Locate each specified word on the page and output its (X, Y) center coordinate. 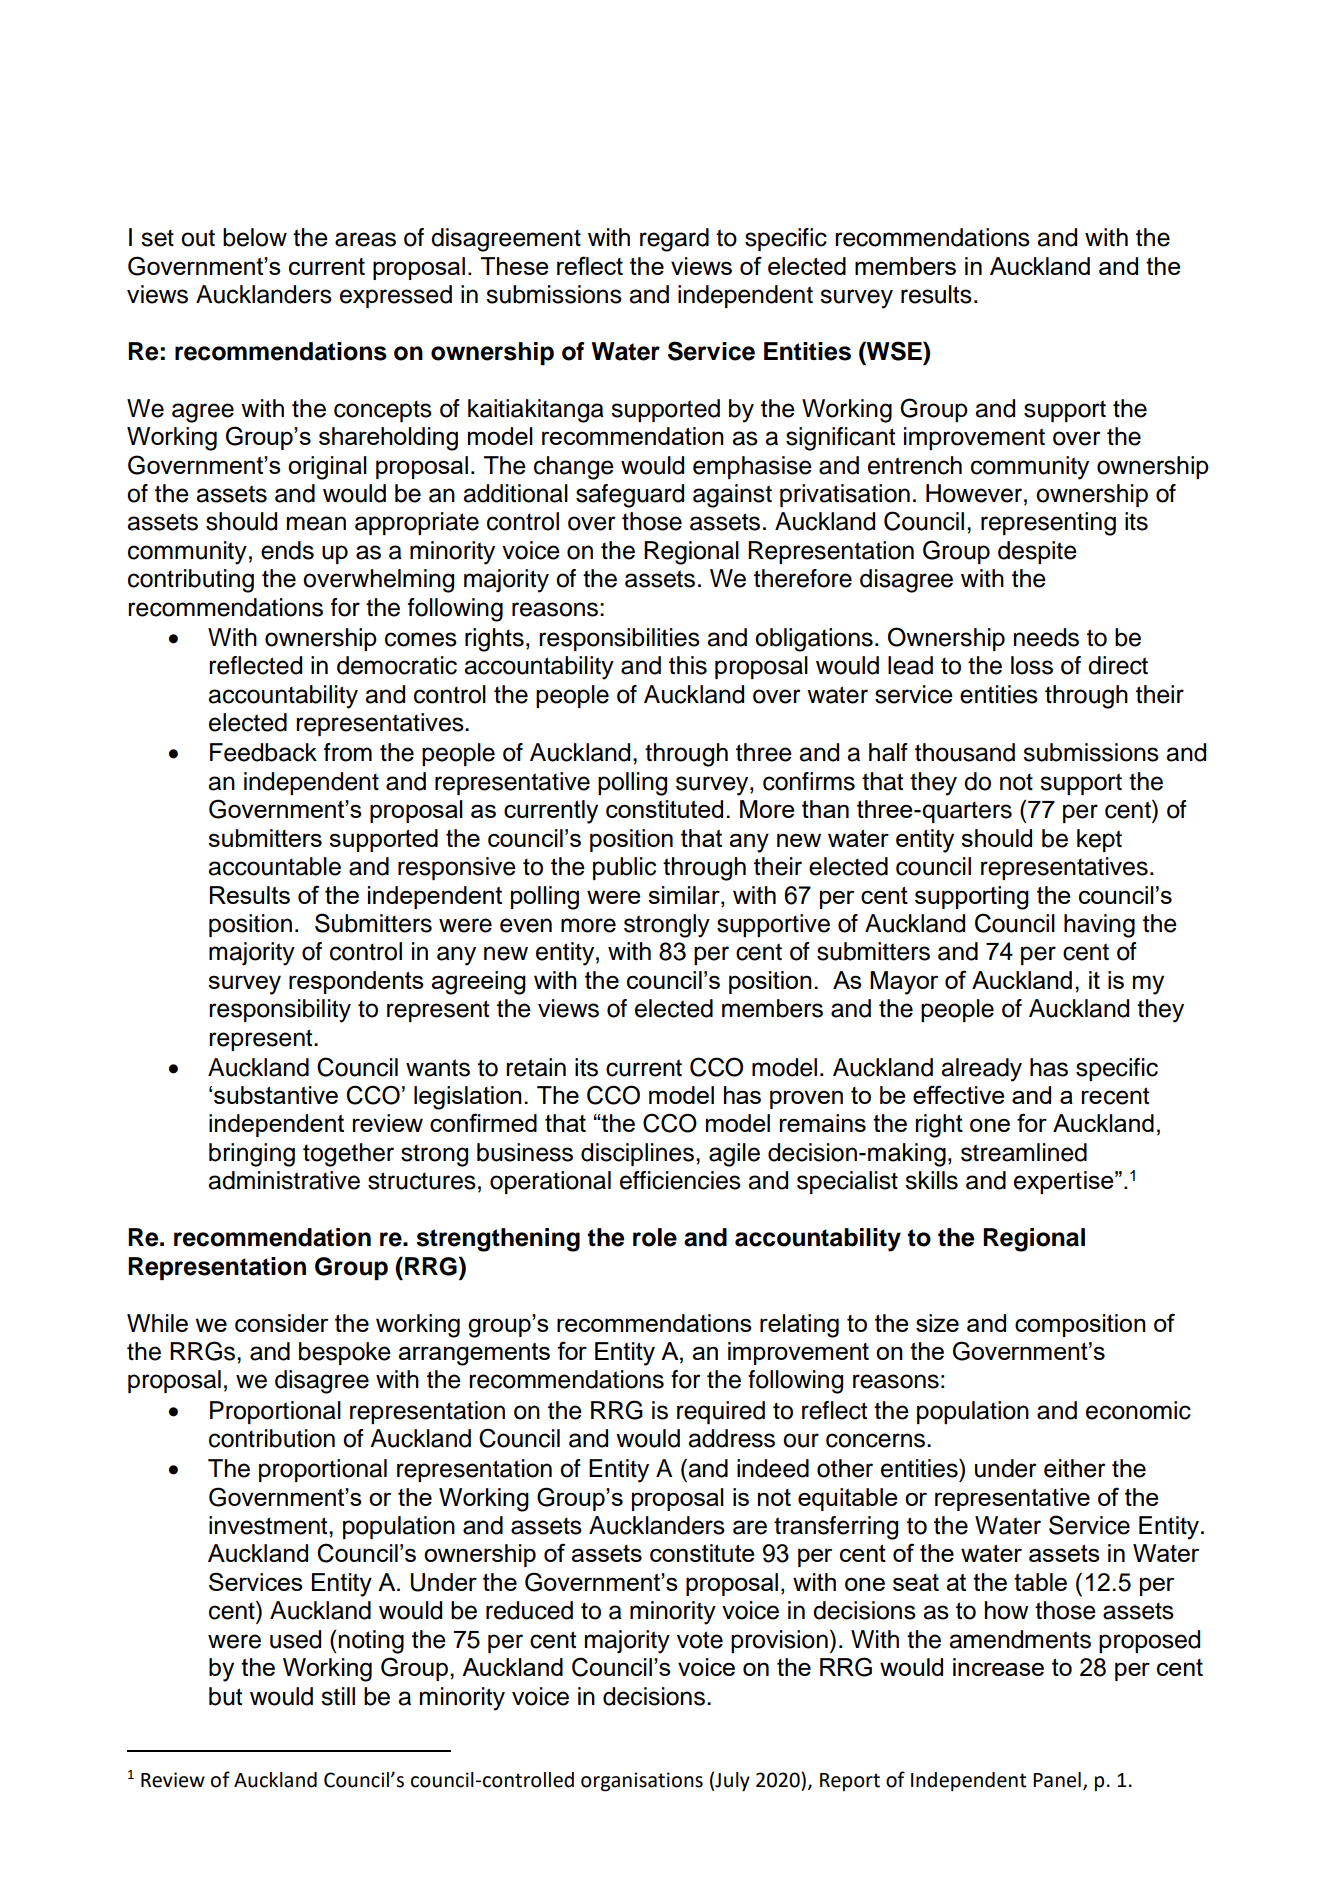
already (981, 1070)
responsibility (280, 1011)
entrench (915, 465)
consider (281, 1323)
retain (536, 1067)
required (721, 1412)
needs (1046, 637)
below (255, 237)
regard (674, 240)
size (937, 1323)
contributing (191, 581)
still (338, 1696)
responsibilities (619, 639)
